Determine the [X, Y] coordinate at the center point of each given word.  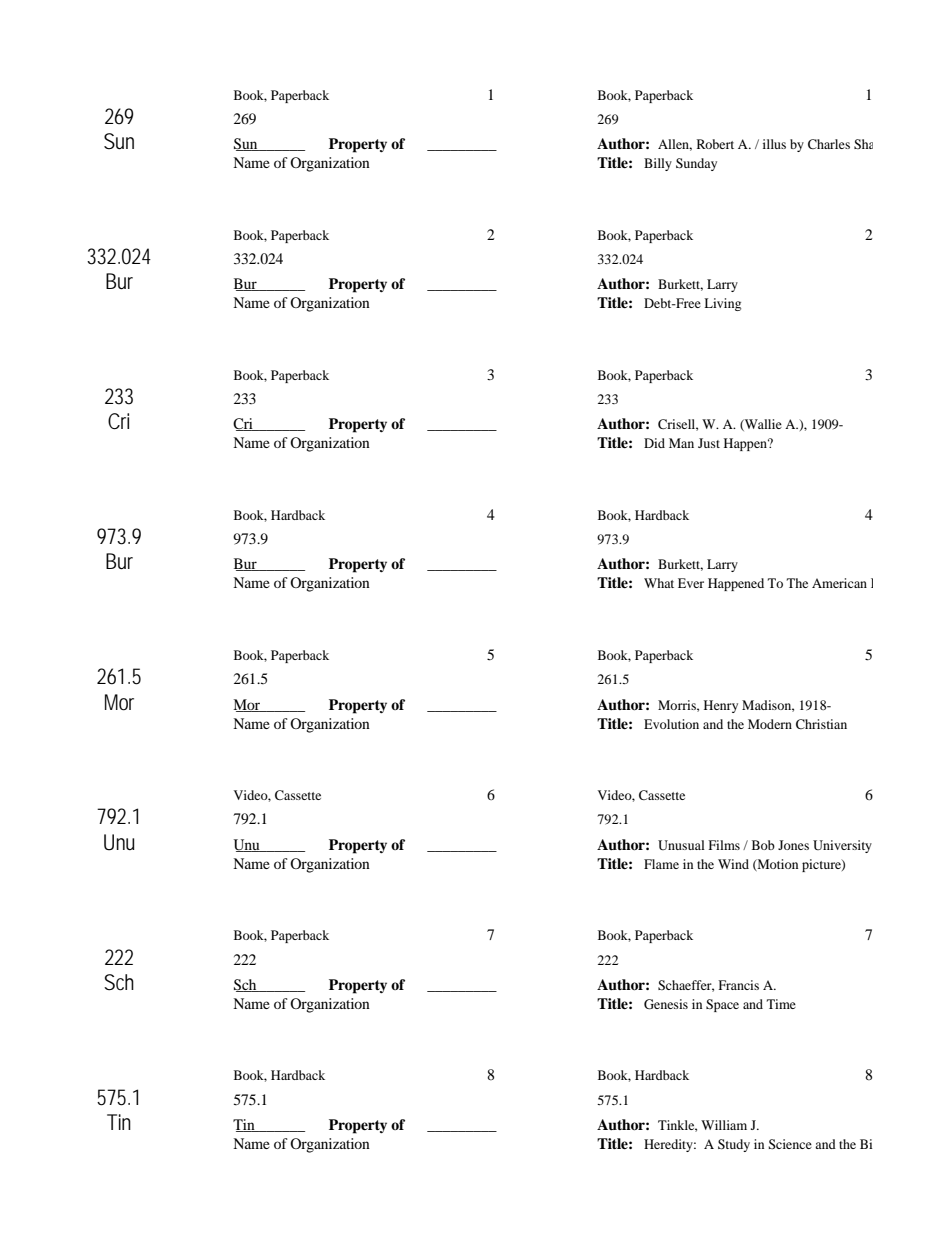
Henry [721, 706]
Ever [691, 583]
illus [774, 144]
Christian [821, 724]
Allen [675, 145]
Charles [829, 144]
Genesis [666, 1004]
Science [790, 1144]
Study [734, 1145]
